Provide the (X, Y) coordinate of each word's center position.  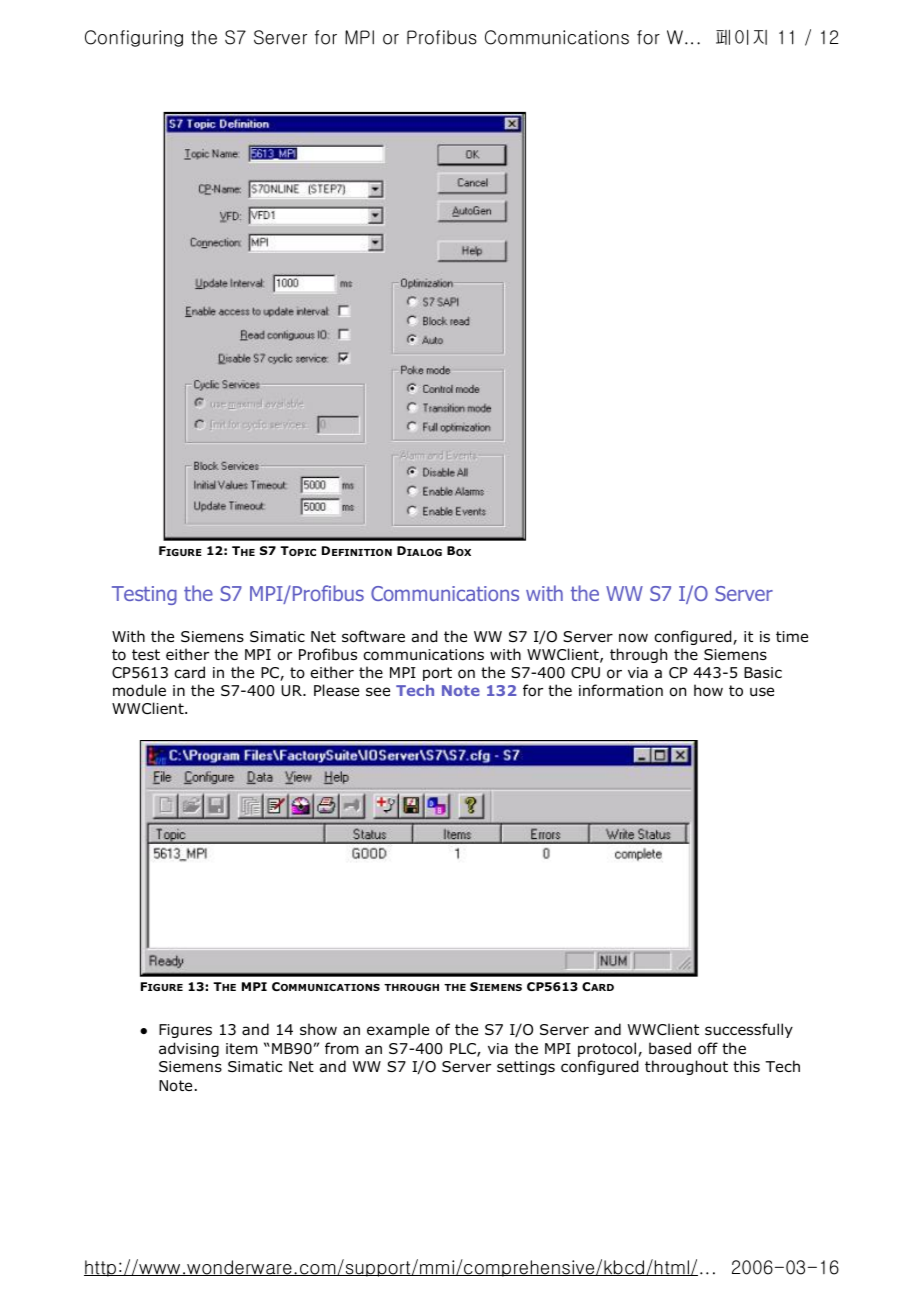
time (792, 636)
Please (336, 690)
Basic (763, 673)
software (373, 636)
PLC (464, 1050)
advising (189, 1049)
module (139, 690)
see (378, 691)
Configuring (134, 38)
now (633, 638)
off (708, 1048)
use (762, 691)
